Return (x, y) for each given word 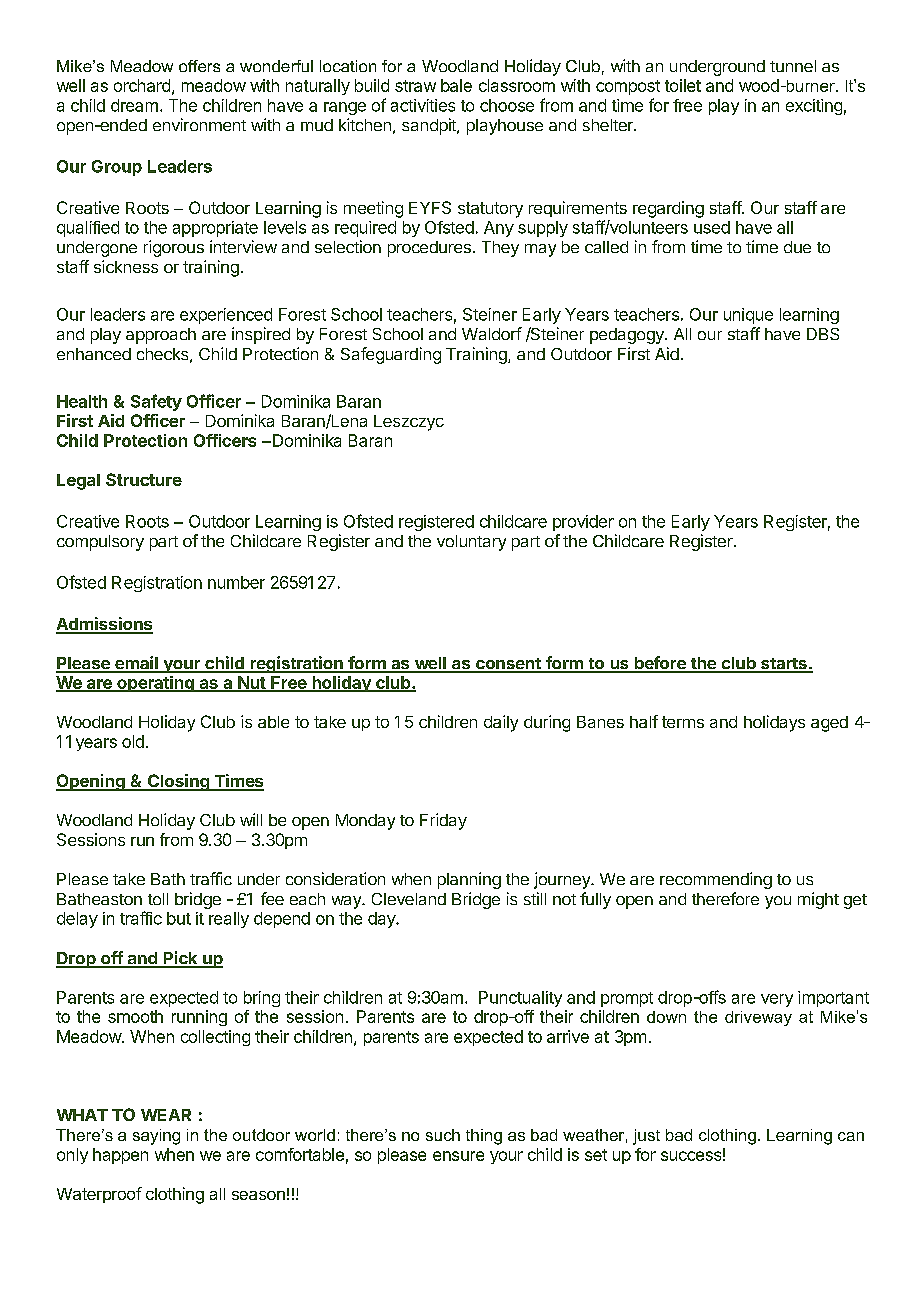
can (851, 1136)
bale (456, 85)
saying (156, 1137)
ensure (458, 1156)
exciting (814, 107)
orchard (142, 85)
